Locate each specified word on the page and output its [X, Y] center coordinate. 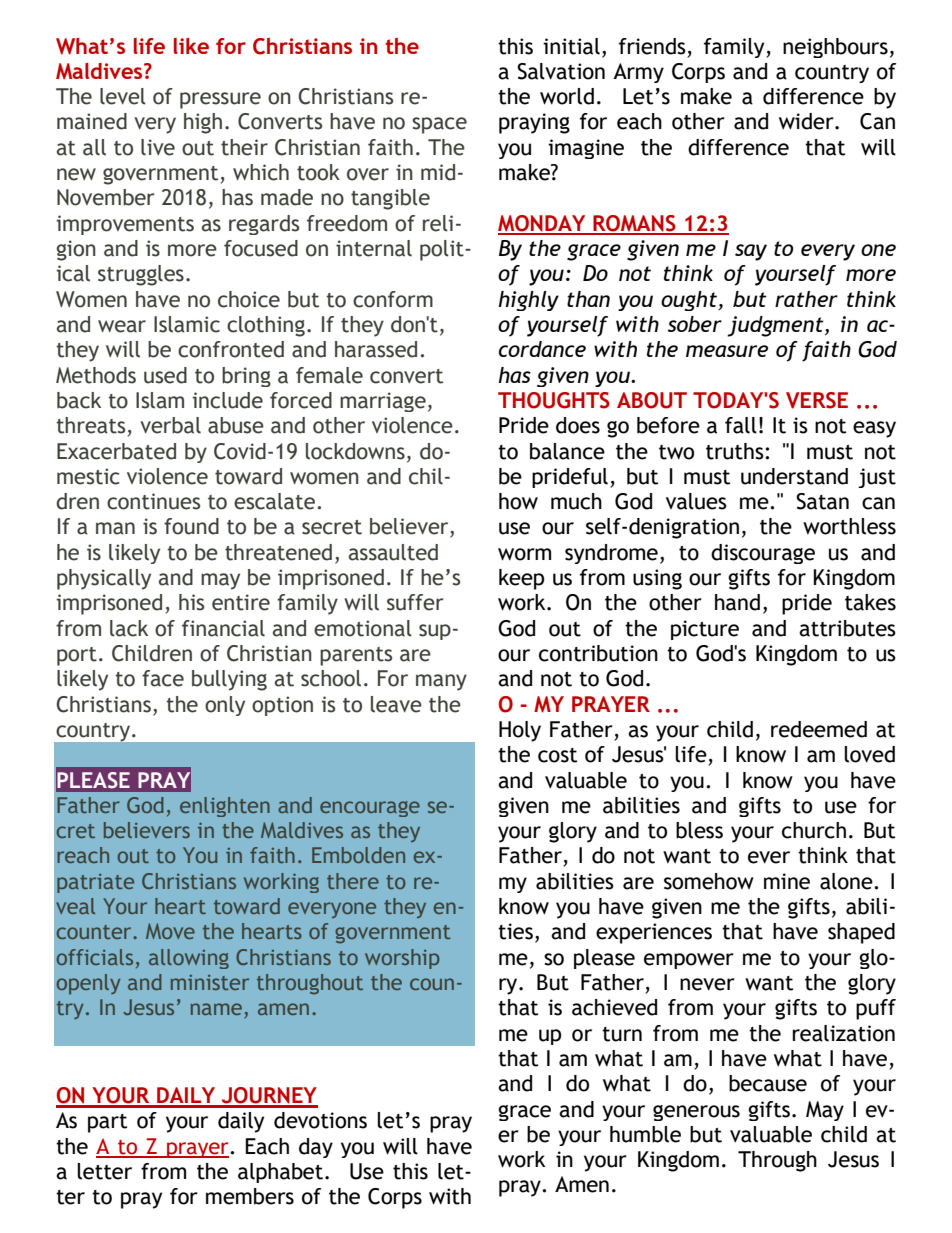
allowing [189, 959]
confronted [231, 349]
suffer [415, 602]
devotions [320, 1120]
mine [787, 881]
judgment [776, 326]
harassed [376, 349]
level [123, 96]
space [439, 125]
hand [737, 602]
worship [402, 959]
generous [696, 1113]
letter [104, 1171]
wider [807, 121]
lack [129, 628]
